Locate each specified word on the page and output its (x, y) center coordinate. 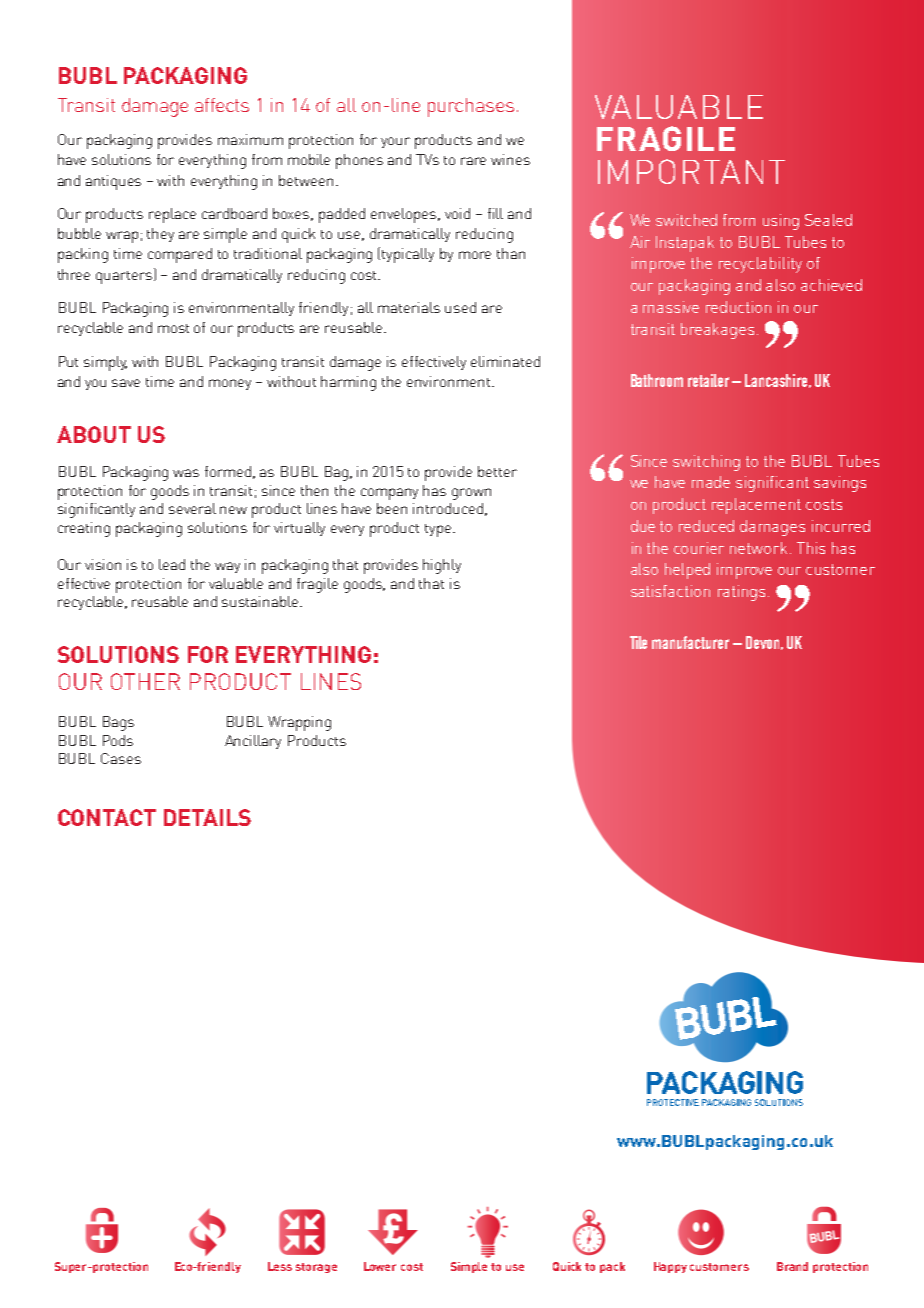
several (192, 508)
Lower (380, 1266)
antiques (113, 182)
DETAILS (207, 817)
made (711, 482)
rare (473, 161)
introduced (448, 508)
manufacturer (690, 642)
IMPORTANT (691, 171)
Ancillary (253, 742)
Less (280, 1266)
